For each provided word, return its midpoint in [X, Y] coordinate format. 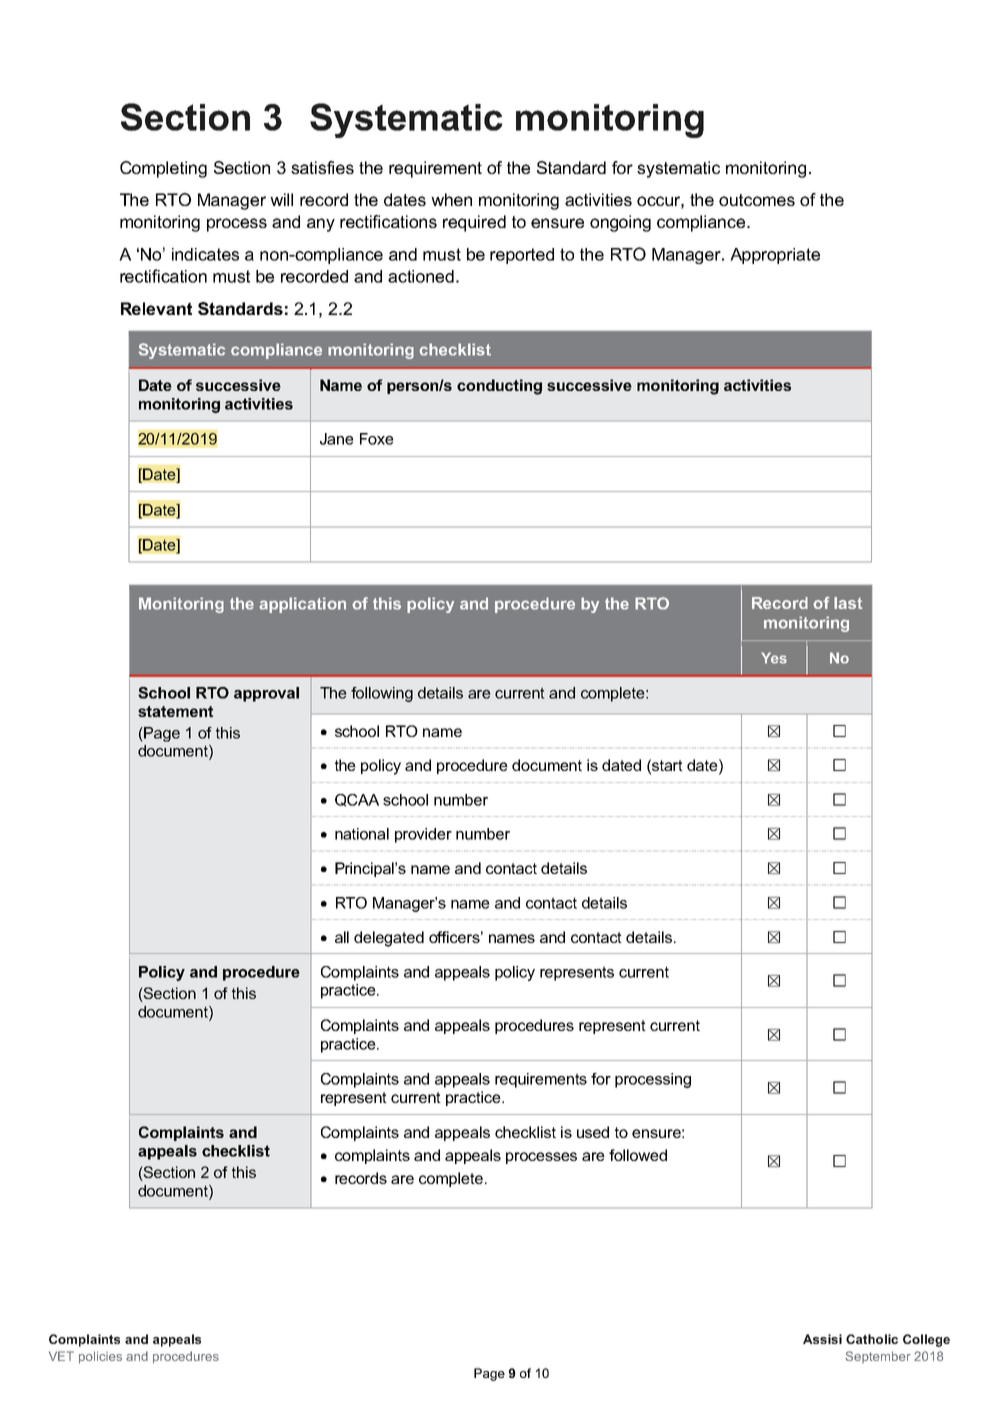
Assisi [822, 1339]
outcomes [757, 200]
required [474, 223]
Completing [163, 169]
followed [638, 1155]
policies [100, 1357]
